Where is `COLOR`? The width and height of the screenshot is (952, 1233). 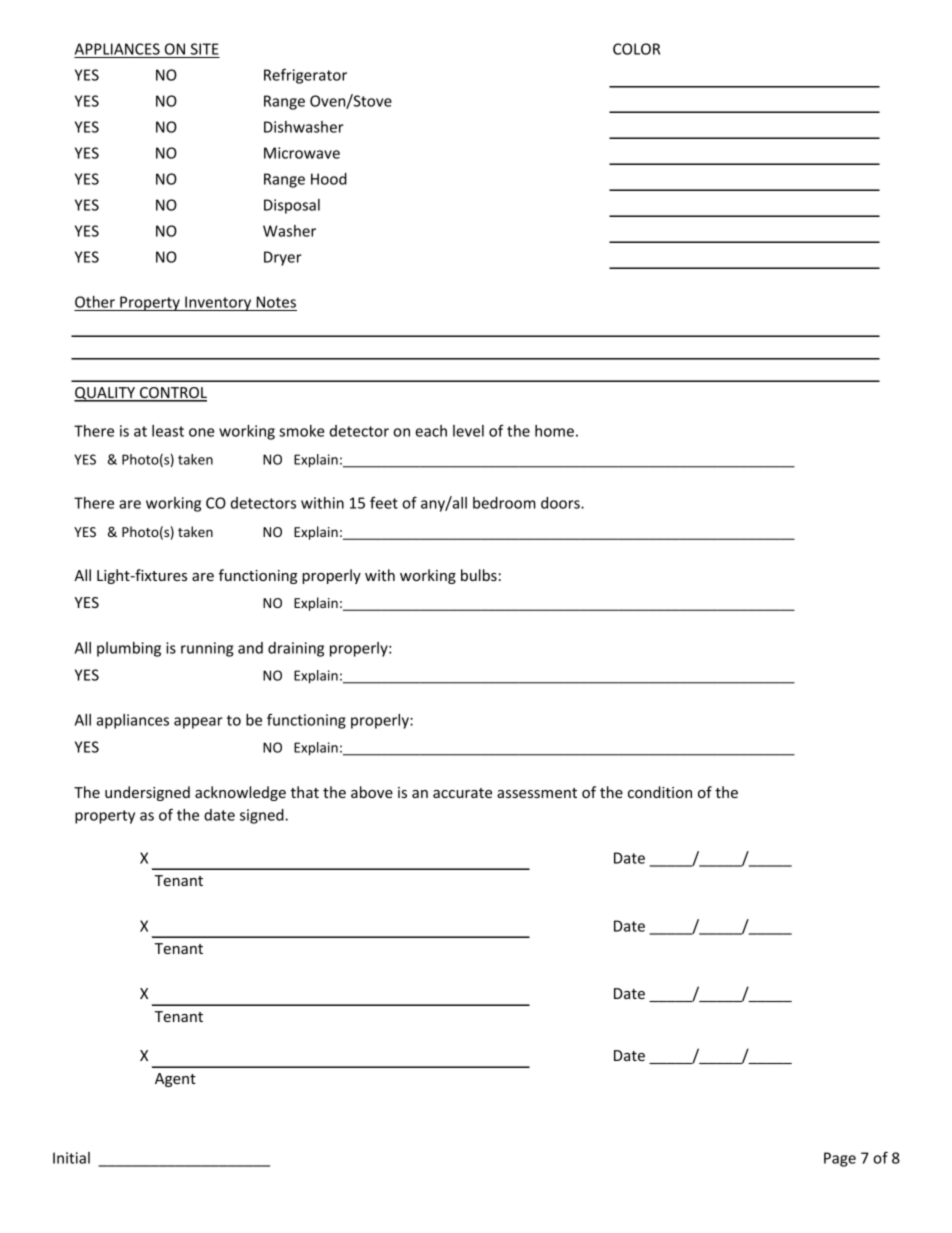
COLOR is located at coordinates (636, 49).
